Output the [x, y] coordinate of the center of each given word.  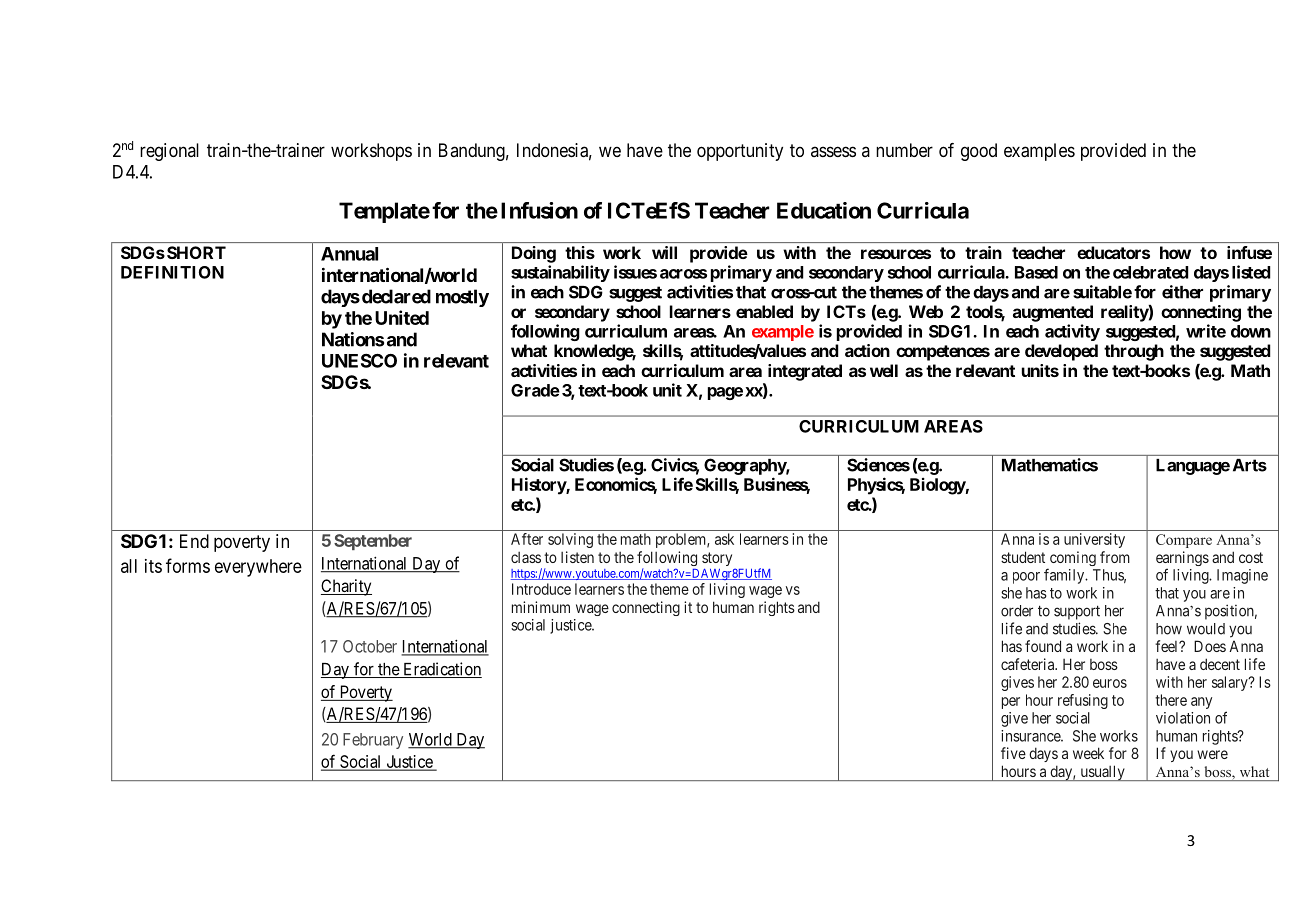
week [1088, 753]
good [979, 152]
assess [833, 151]
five [1013, 753]
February [373, 741]
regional [169, 152]
